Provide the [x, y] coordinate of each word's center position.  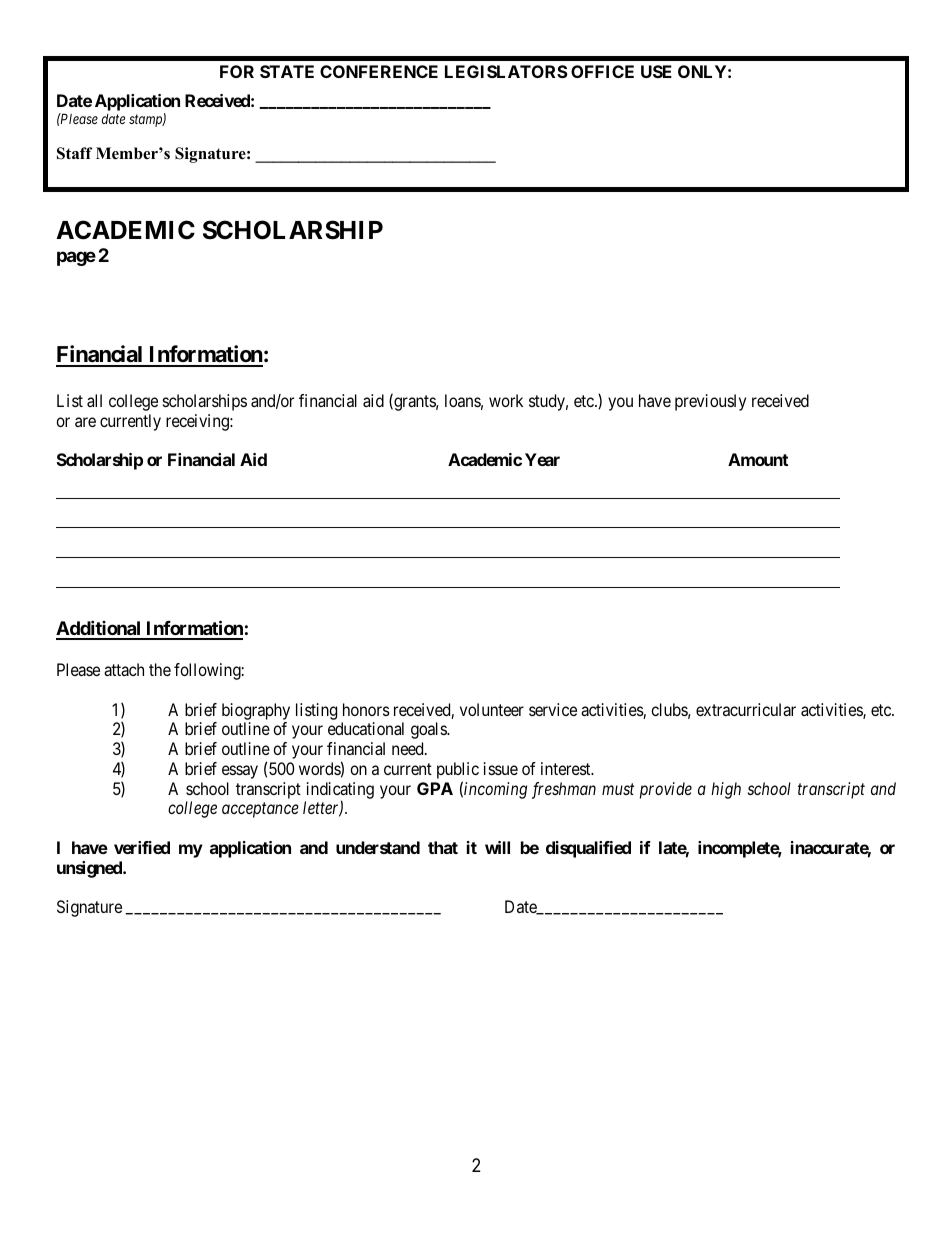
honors [366, 709]
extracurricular [746, 709]
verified [142, 847]
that [443, 847]
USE [656, 71]
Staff [74, 153]
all [94, 400]
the [160, 669]
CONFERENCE [379, 71]
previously [710, 402]
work [506, 400]
